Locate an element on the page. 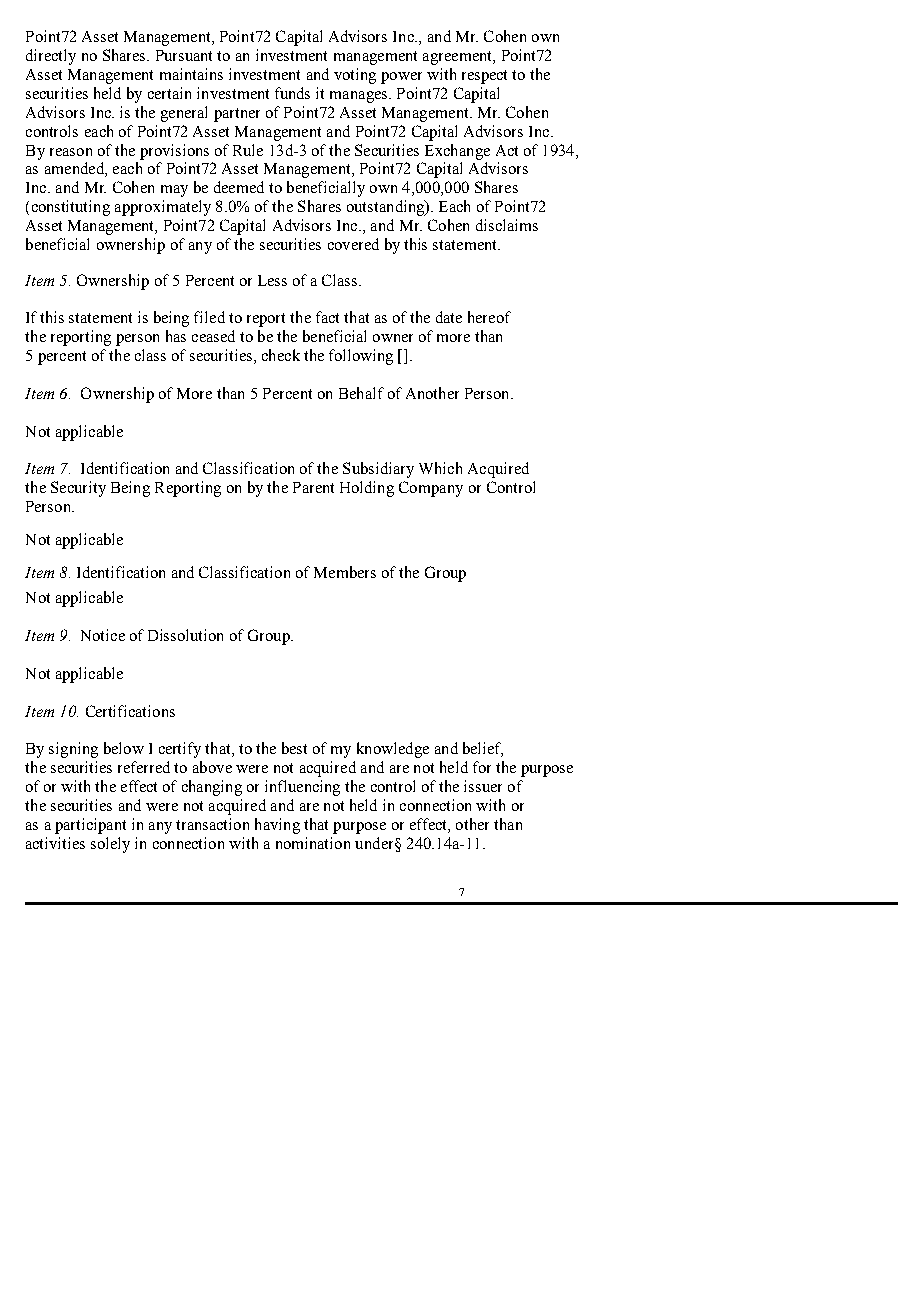 The height and width of the page is (1308, 924). funds is located at coordinates (292, 93).
